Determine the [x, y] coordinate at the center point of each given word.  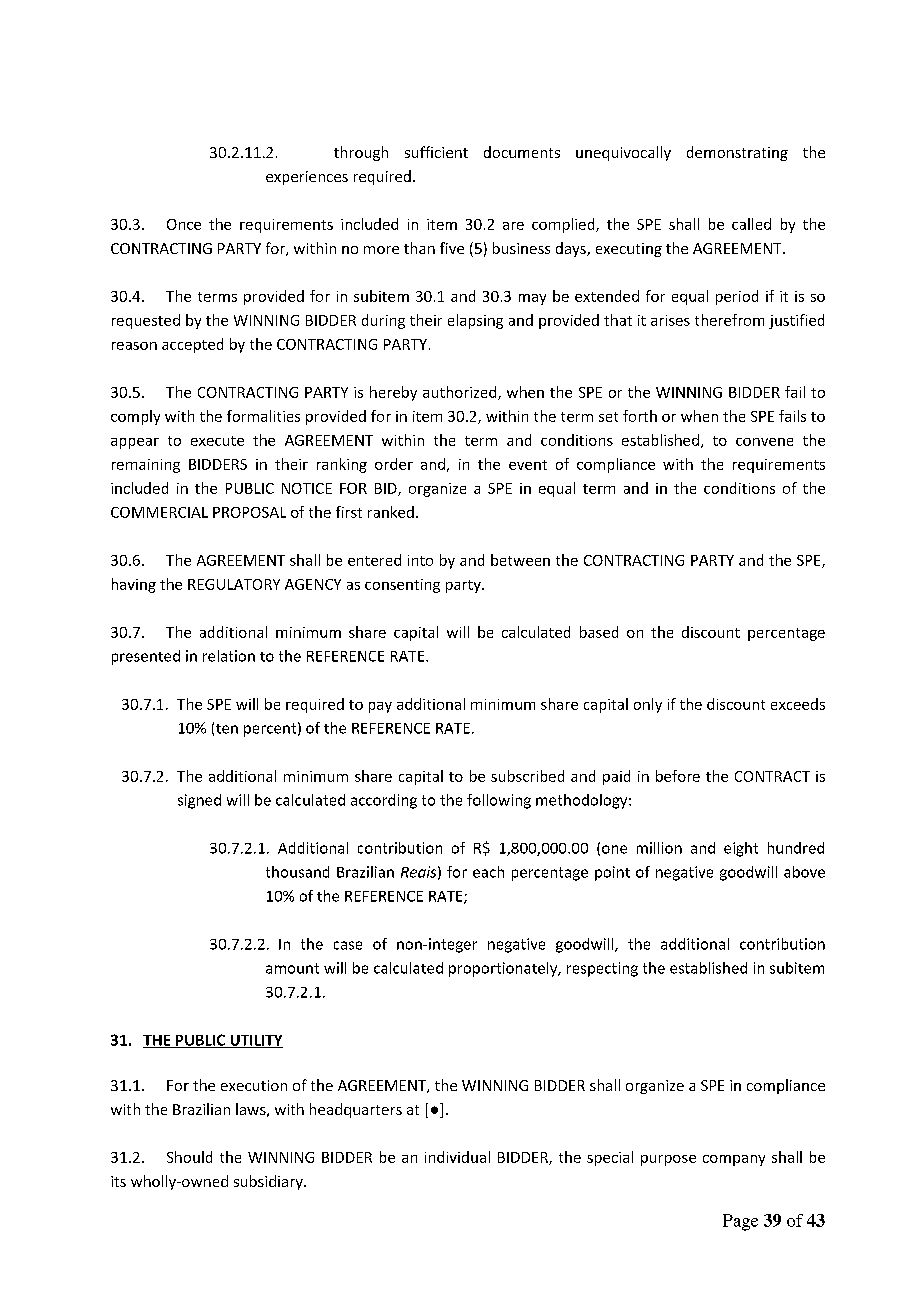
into [420, 560]
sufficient [436, 152]
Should [189, 1157]
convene [764, 442]
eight [741, 849]
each [488, 872]
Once [184, 224]
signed [199, 801]
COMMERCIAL [159, 512]
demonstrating [737, 153]
